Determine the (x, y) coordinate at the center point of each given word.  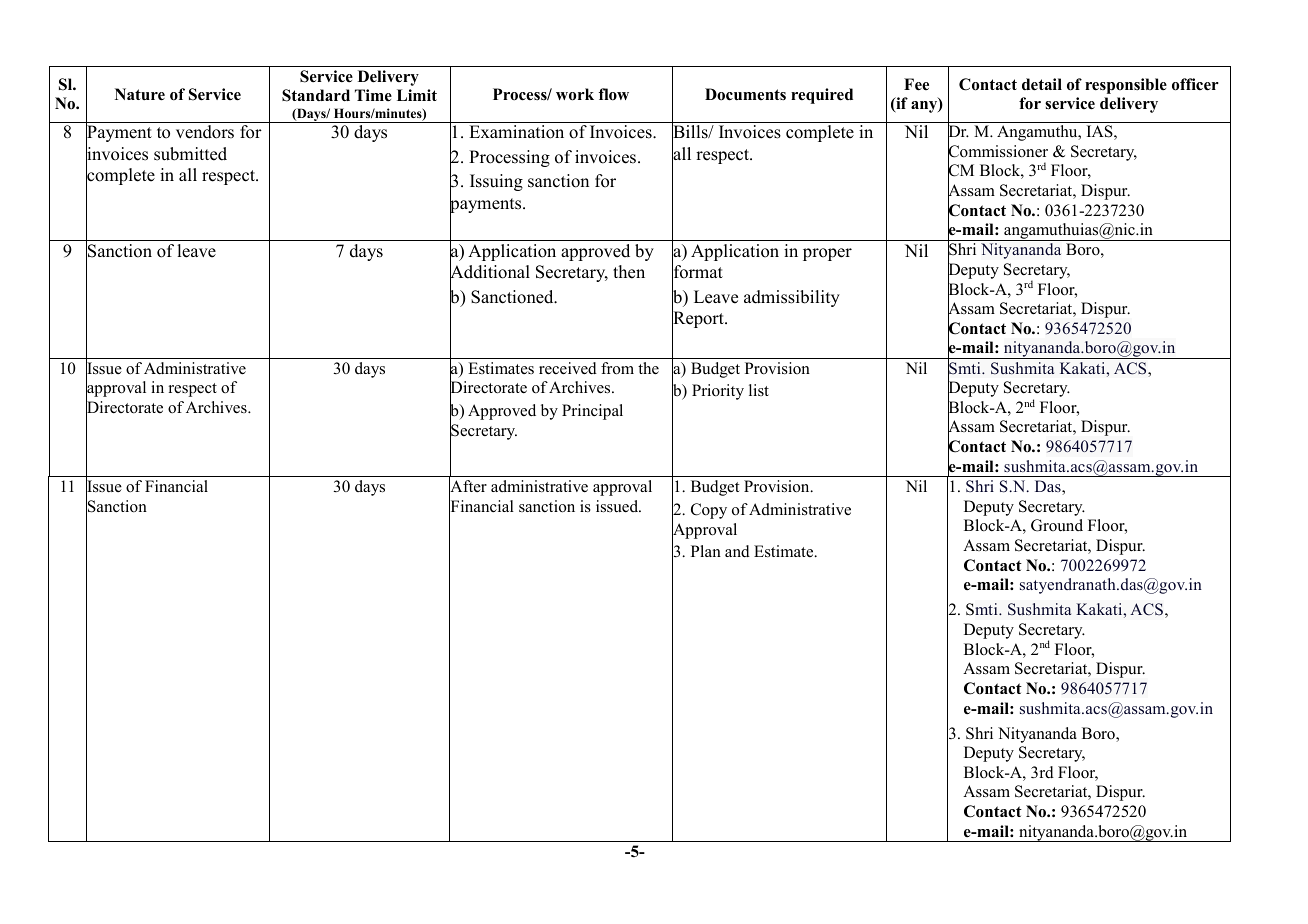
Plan (706, 551)
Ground (1057, 525)
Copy (709, 511)
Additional (490, 272)
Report (699, 320)
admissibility (792, 298)
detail (1042, 84)
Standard (316, 95)
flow (614, 94)
